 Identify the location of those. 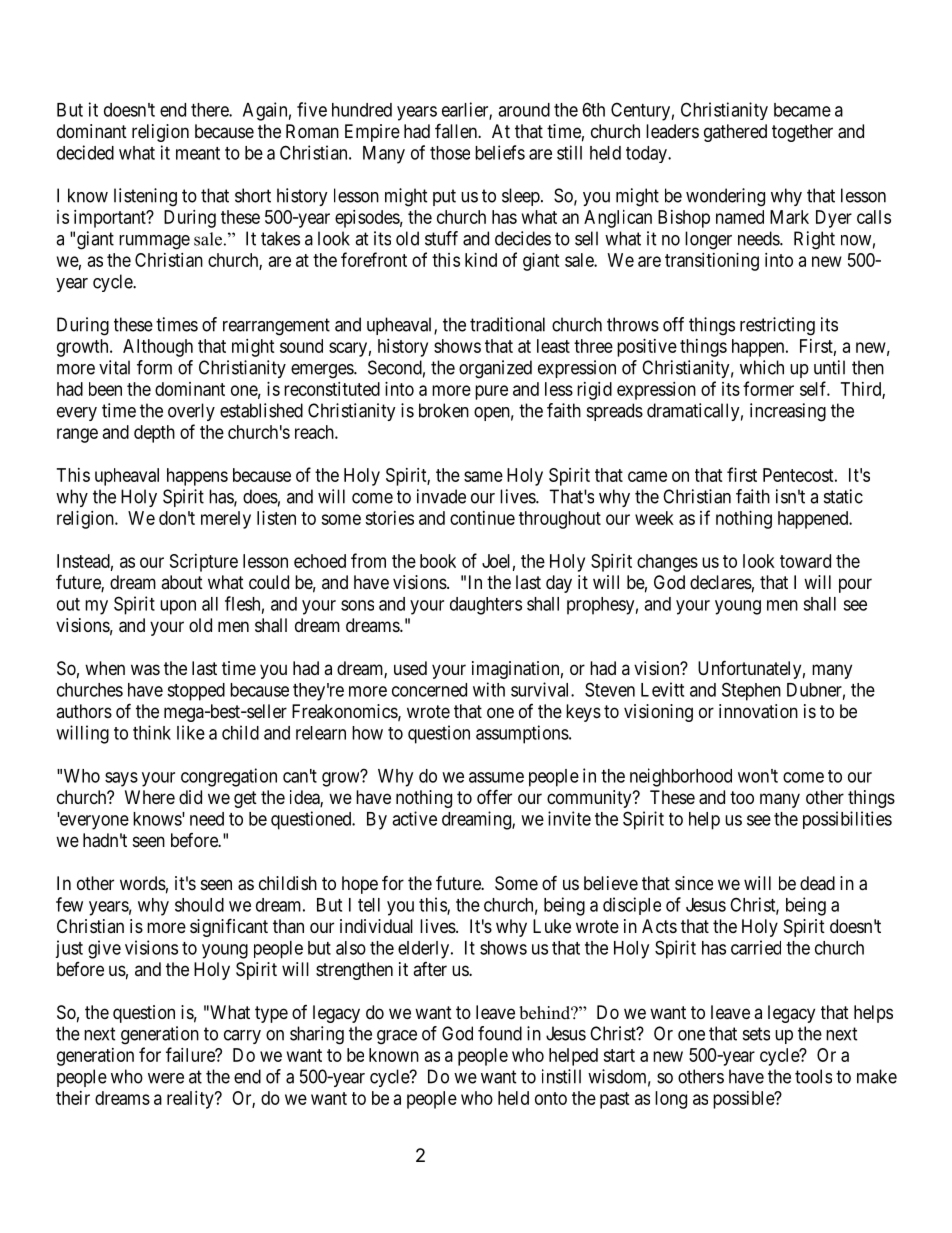
(450, 153).
